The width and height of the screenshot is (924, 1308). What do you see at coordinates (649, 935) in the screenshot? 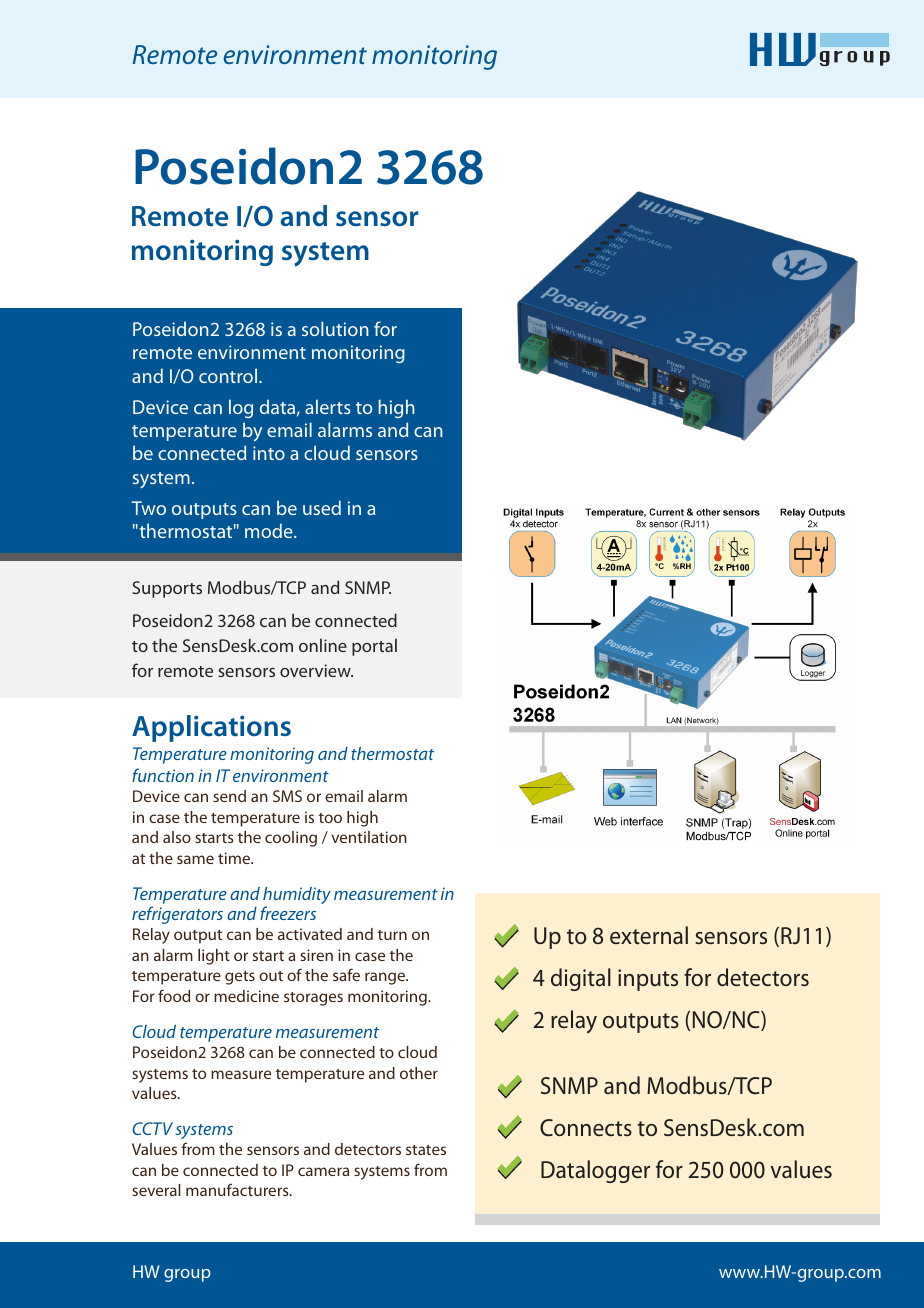
I see `external` at bounding box center [649, 935].
